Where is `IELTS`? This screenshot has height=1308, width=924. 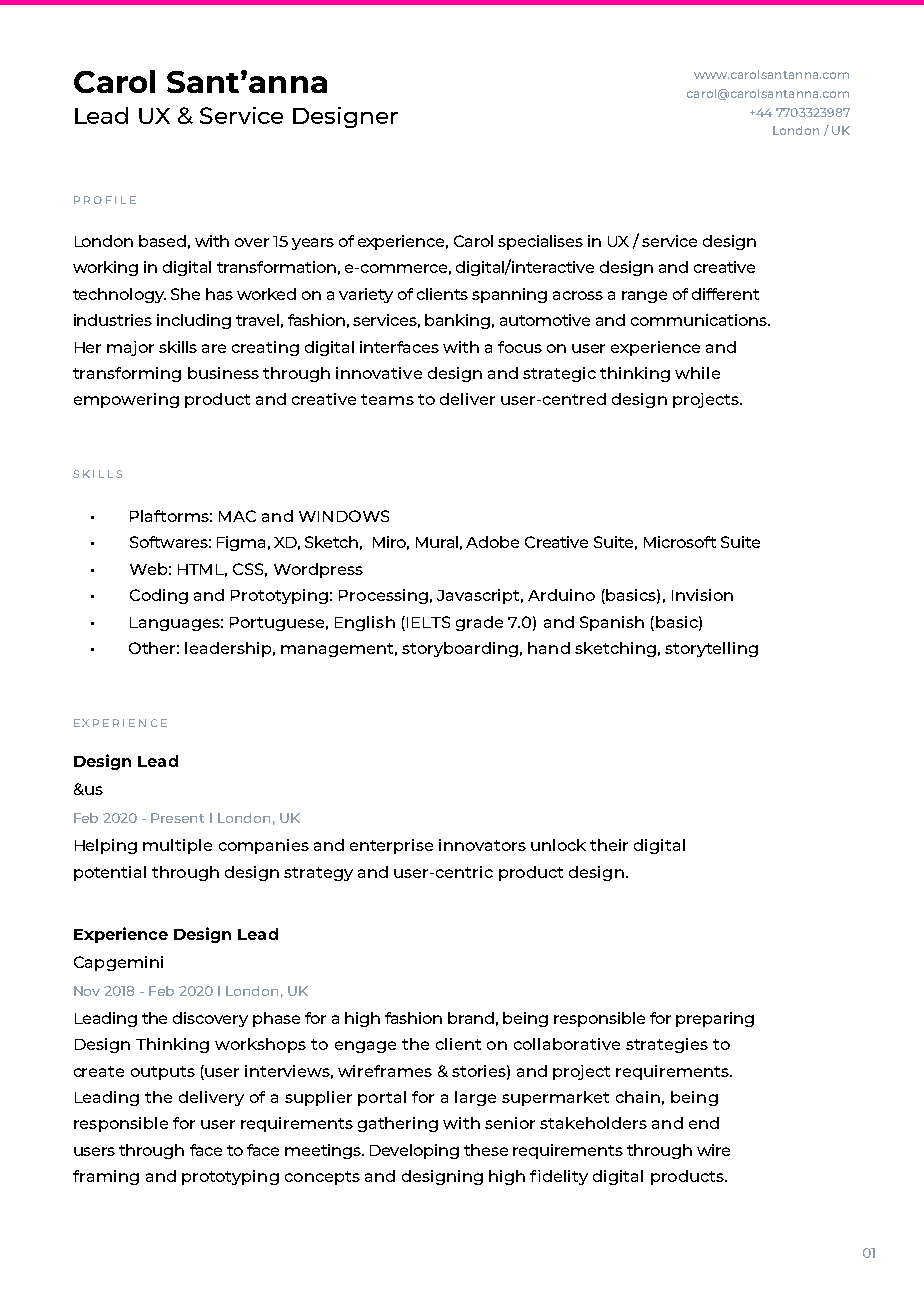
IELTS is located at coordinates (428, 622).
